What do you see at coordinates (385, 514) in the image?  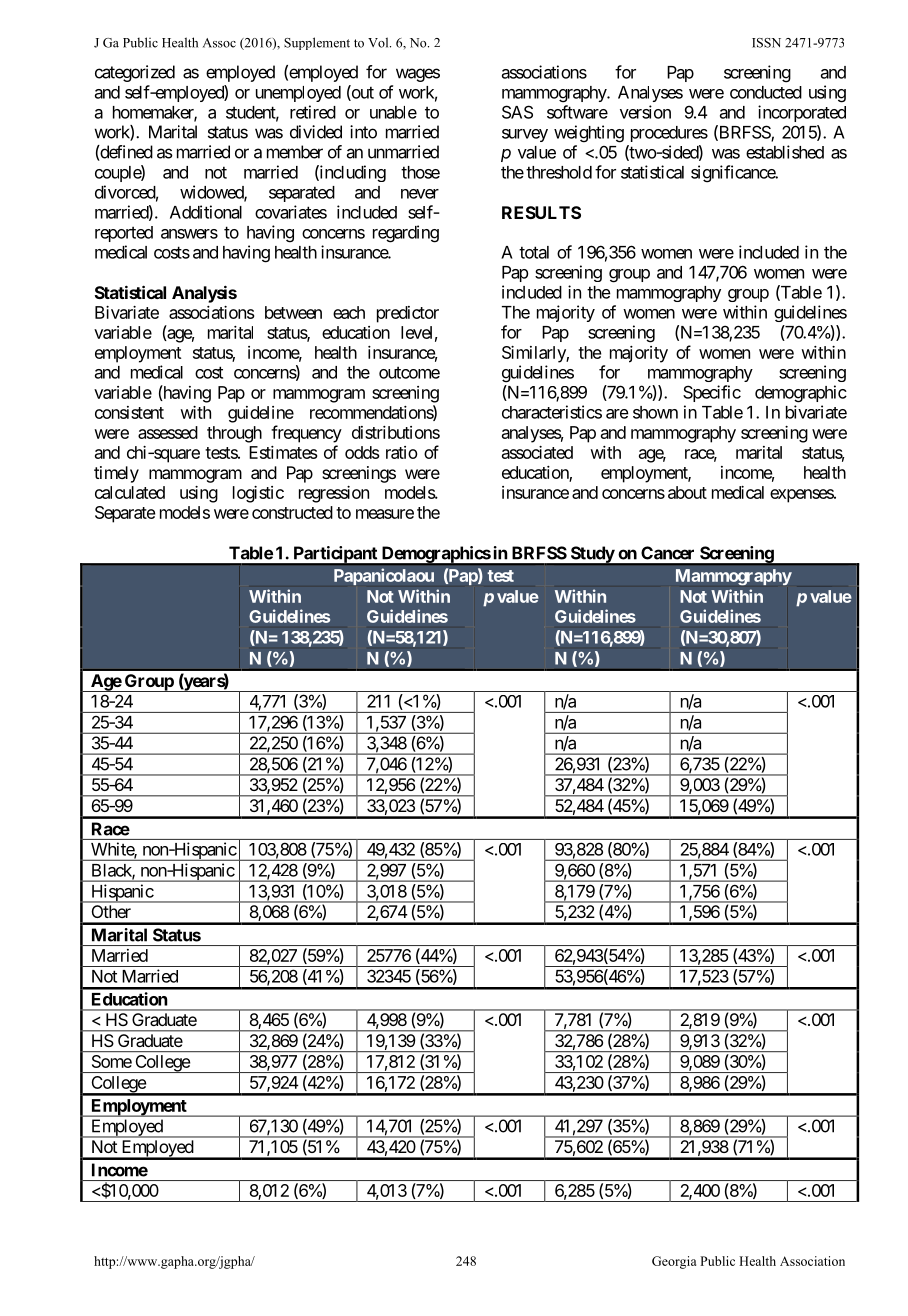 I see `measure` at bounding box center [385, 514].
